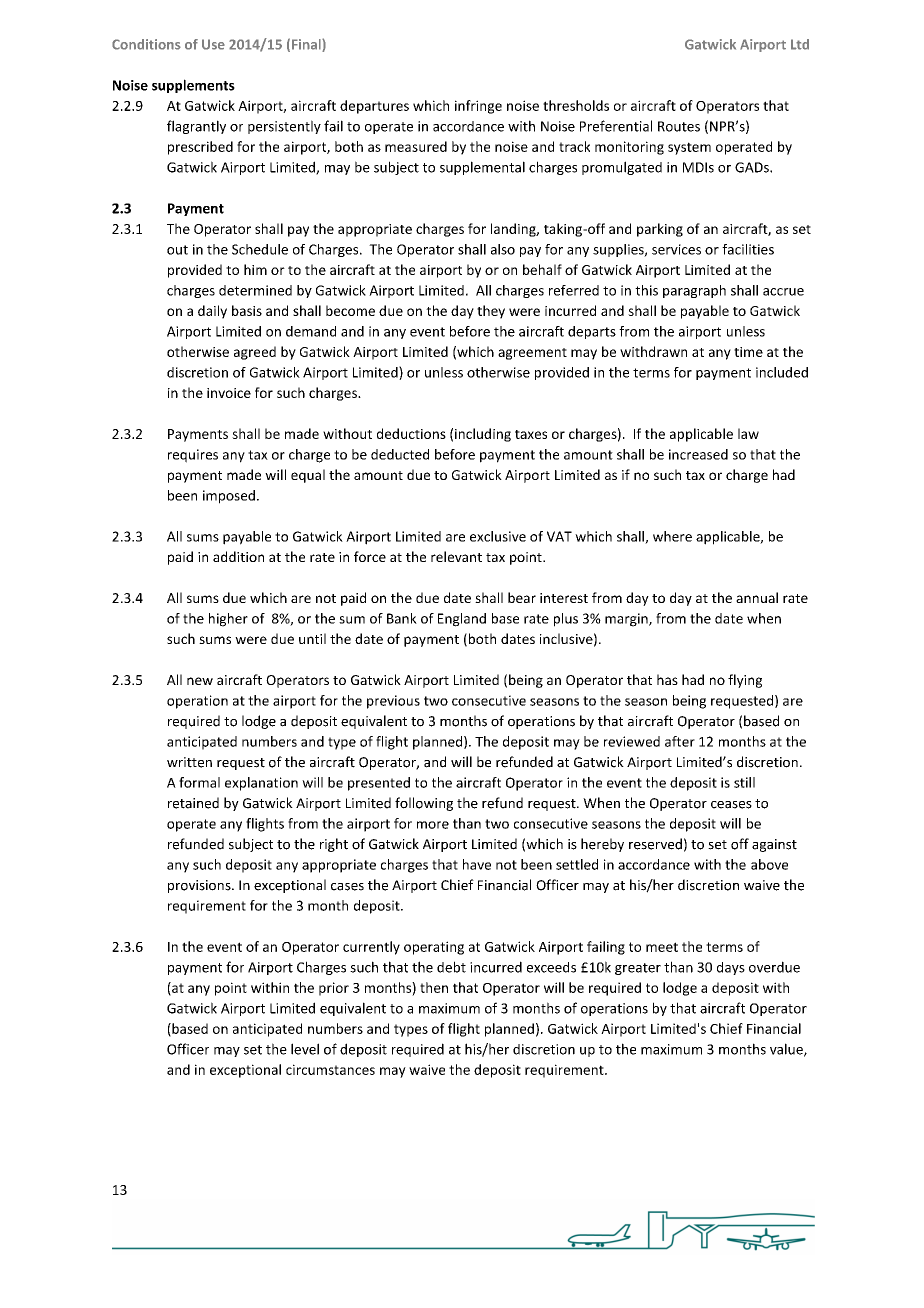 This image has height=1308, width=924. I want to click on level, so click(305, 1049).
